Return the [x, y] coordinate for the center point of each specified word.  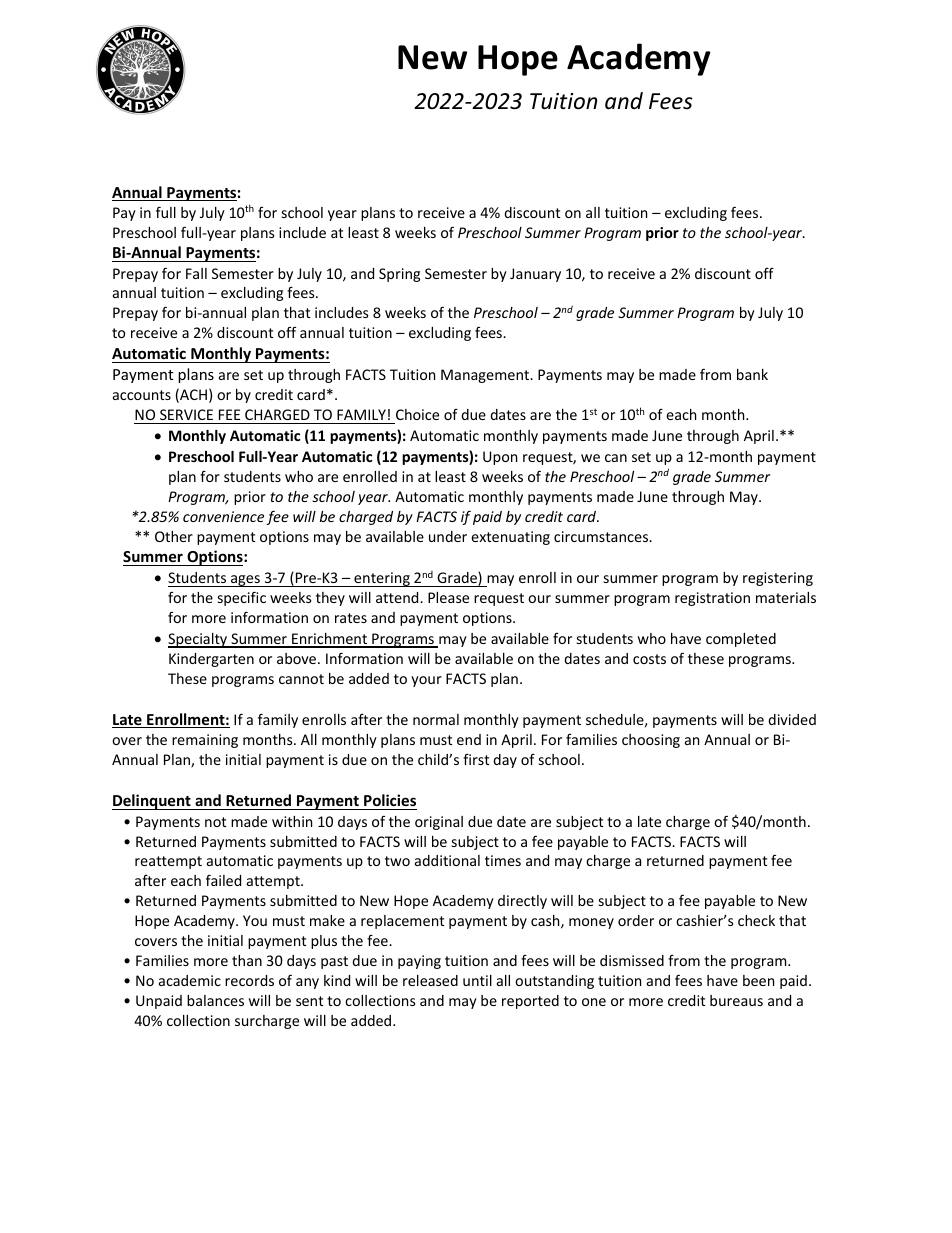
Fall [196, 273]
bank [752, 374]
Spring [399, 275]
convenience [223, 516]
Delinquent [152, 802]
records [249, 980]
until [477, 980]
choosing [651, 741]
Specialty [199, 640]
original [439, 823]
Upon [500, 458]
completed [741, 640]
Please [448, 597]
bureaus [736, 1000]
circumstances [602, 536]
